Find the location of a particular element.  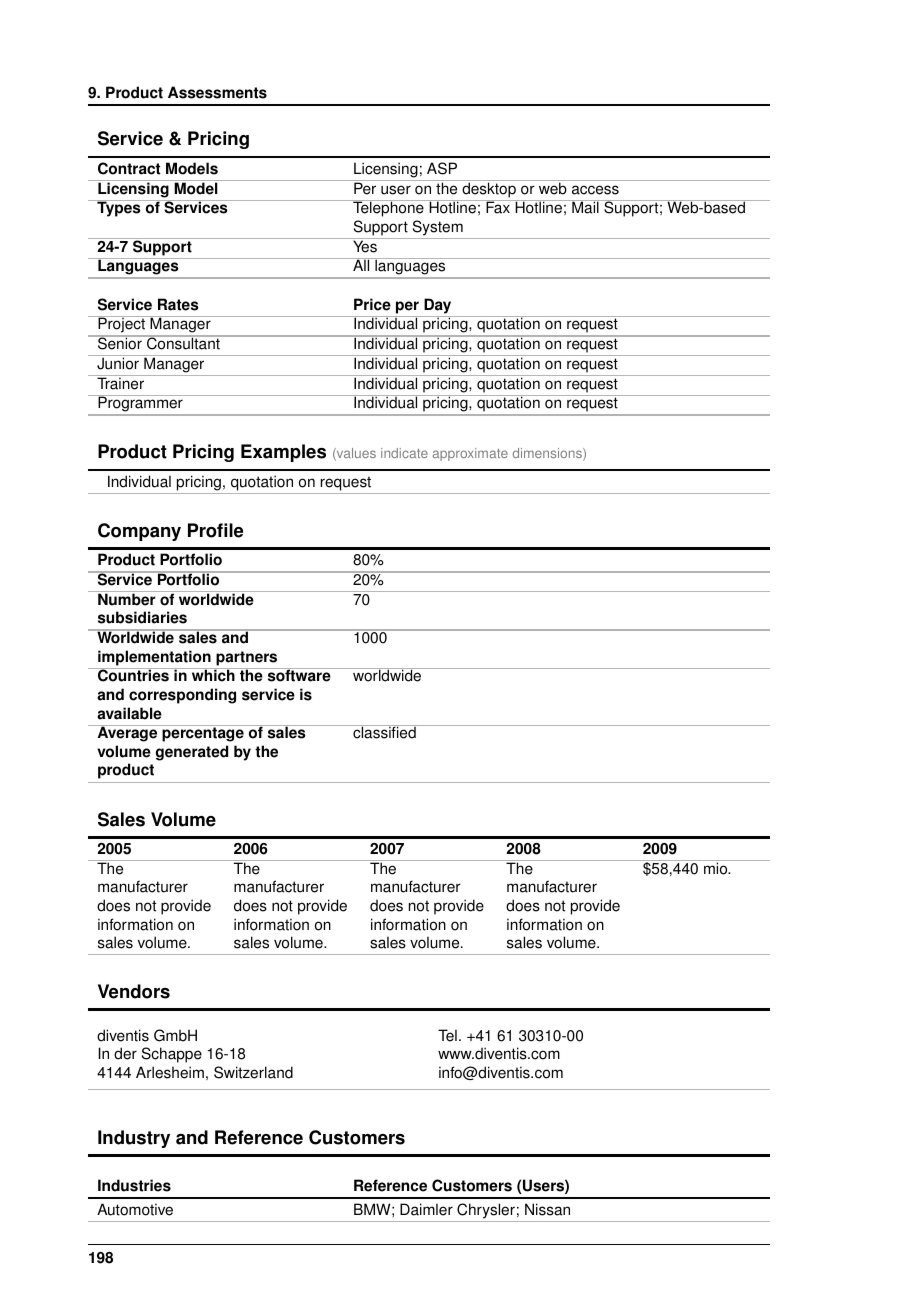

approximate is located at coordinates (470, 454).
